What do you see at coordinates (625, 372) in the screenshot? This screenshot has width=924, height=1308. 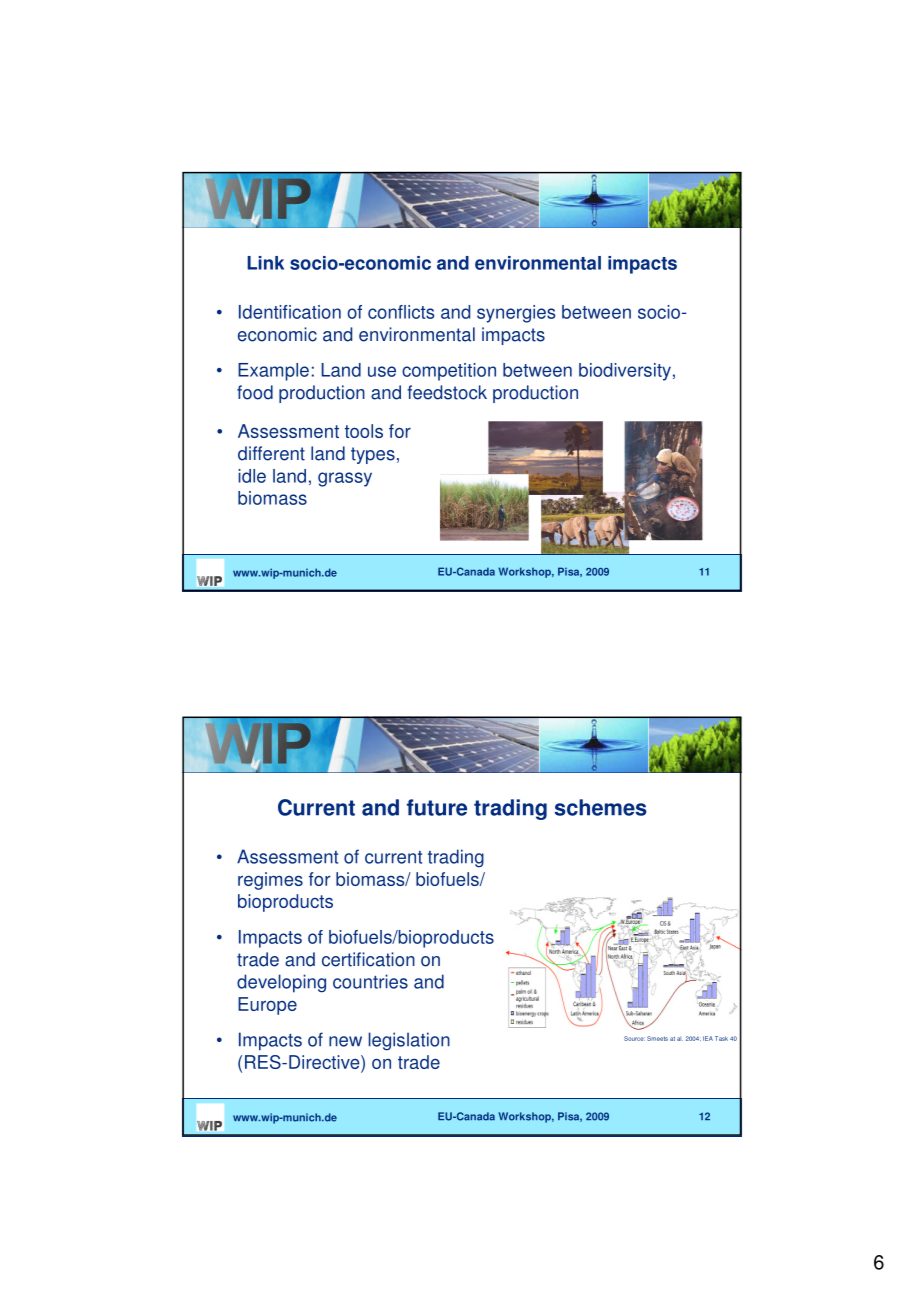 I see `biodiversity` at bounding box center [625, 372].
